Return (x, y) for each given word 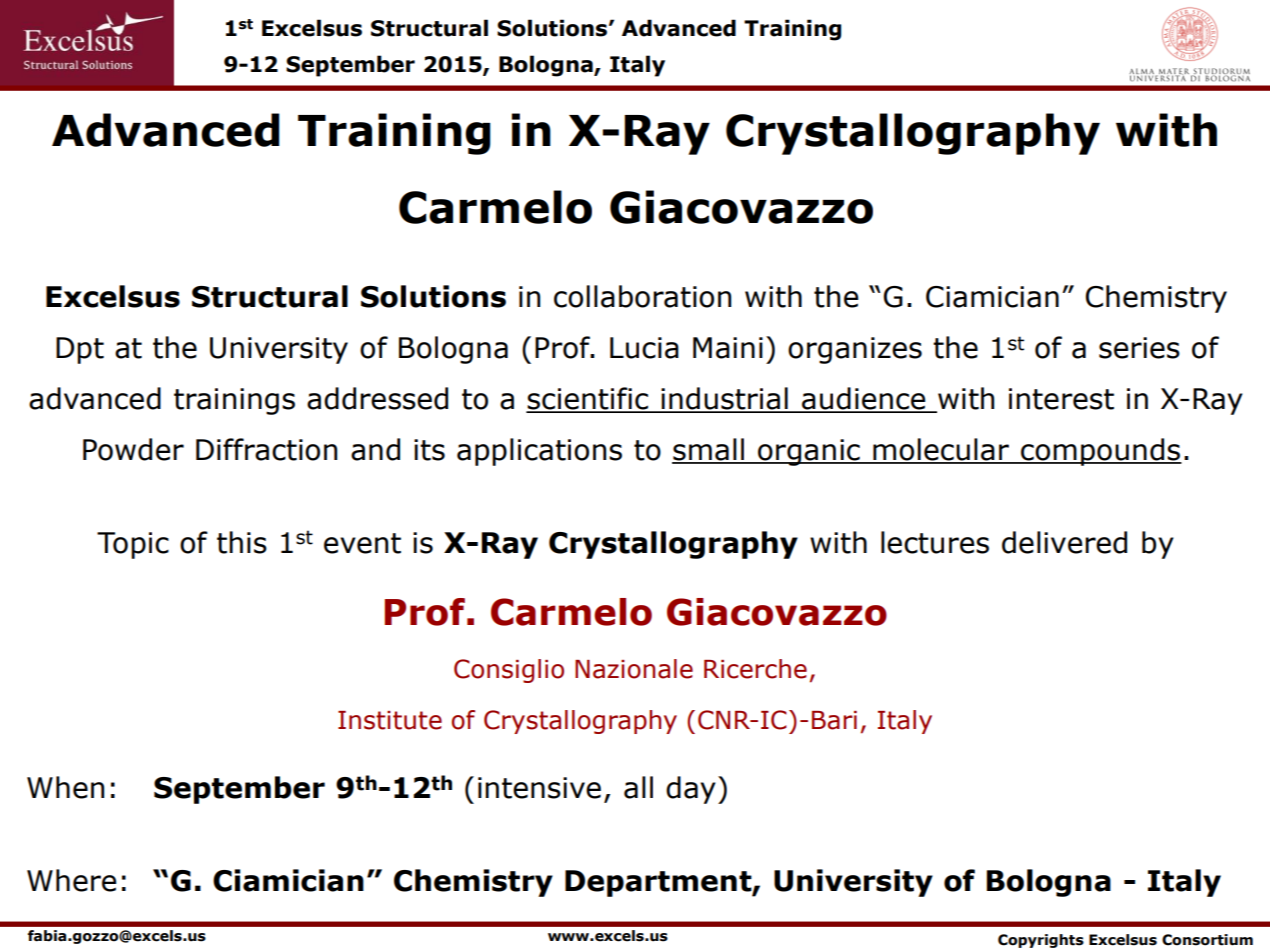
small (709, 450)
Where (71, 880)
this (242, 542)
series (1139, 348)
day (691, 790)
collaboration (642, 296)
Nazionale (634, 669)
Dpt (80, 350)
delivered (1064, 542)
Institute (390, 720)
